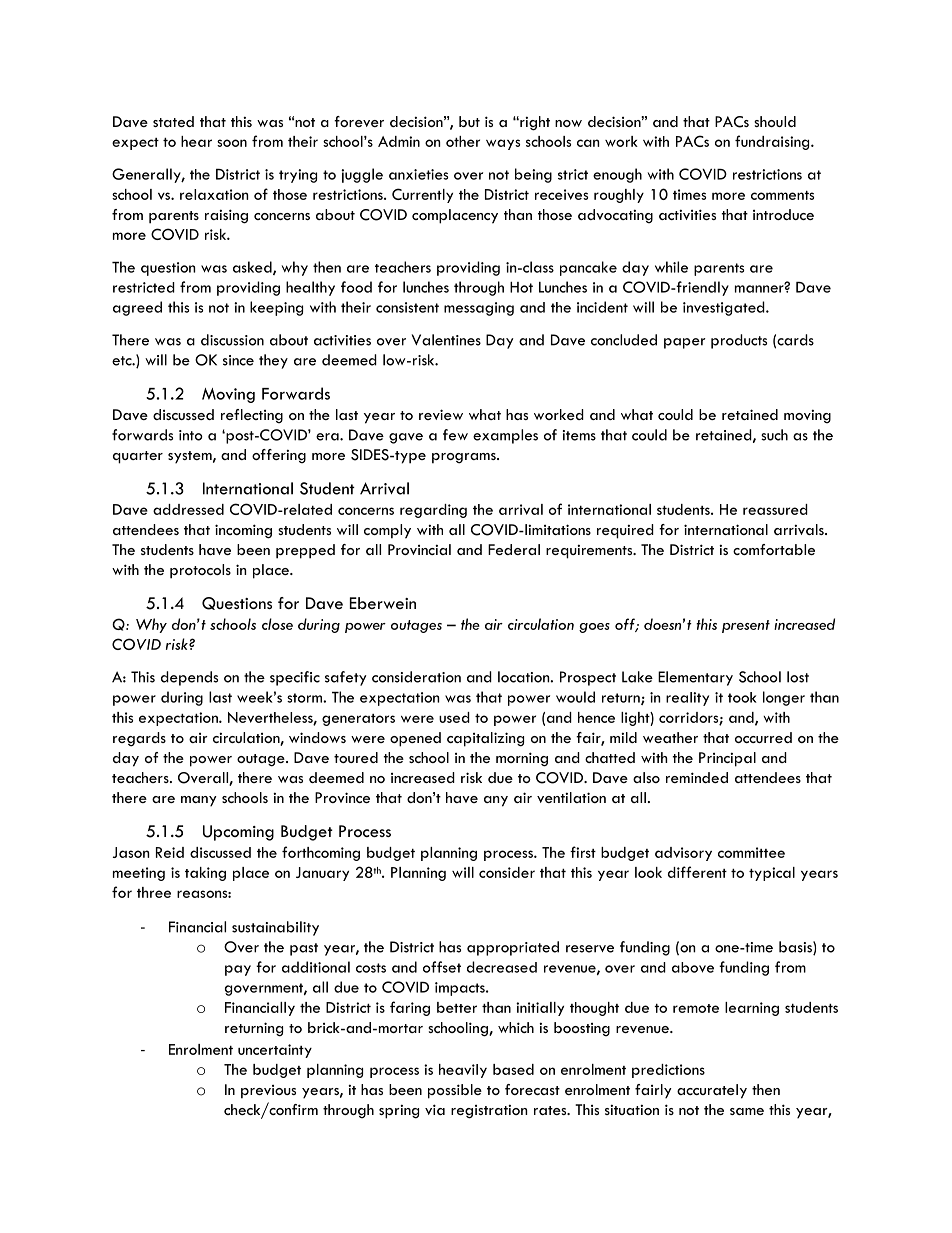  What do you see at coordinates (199, 801) in the document?
I see `many` at bounding box center [199, 801].
